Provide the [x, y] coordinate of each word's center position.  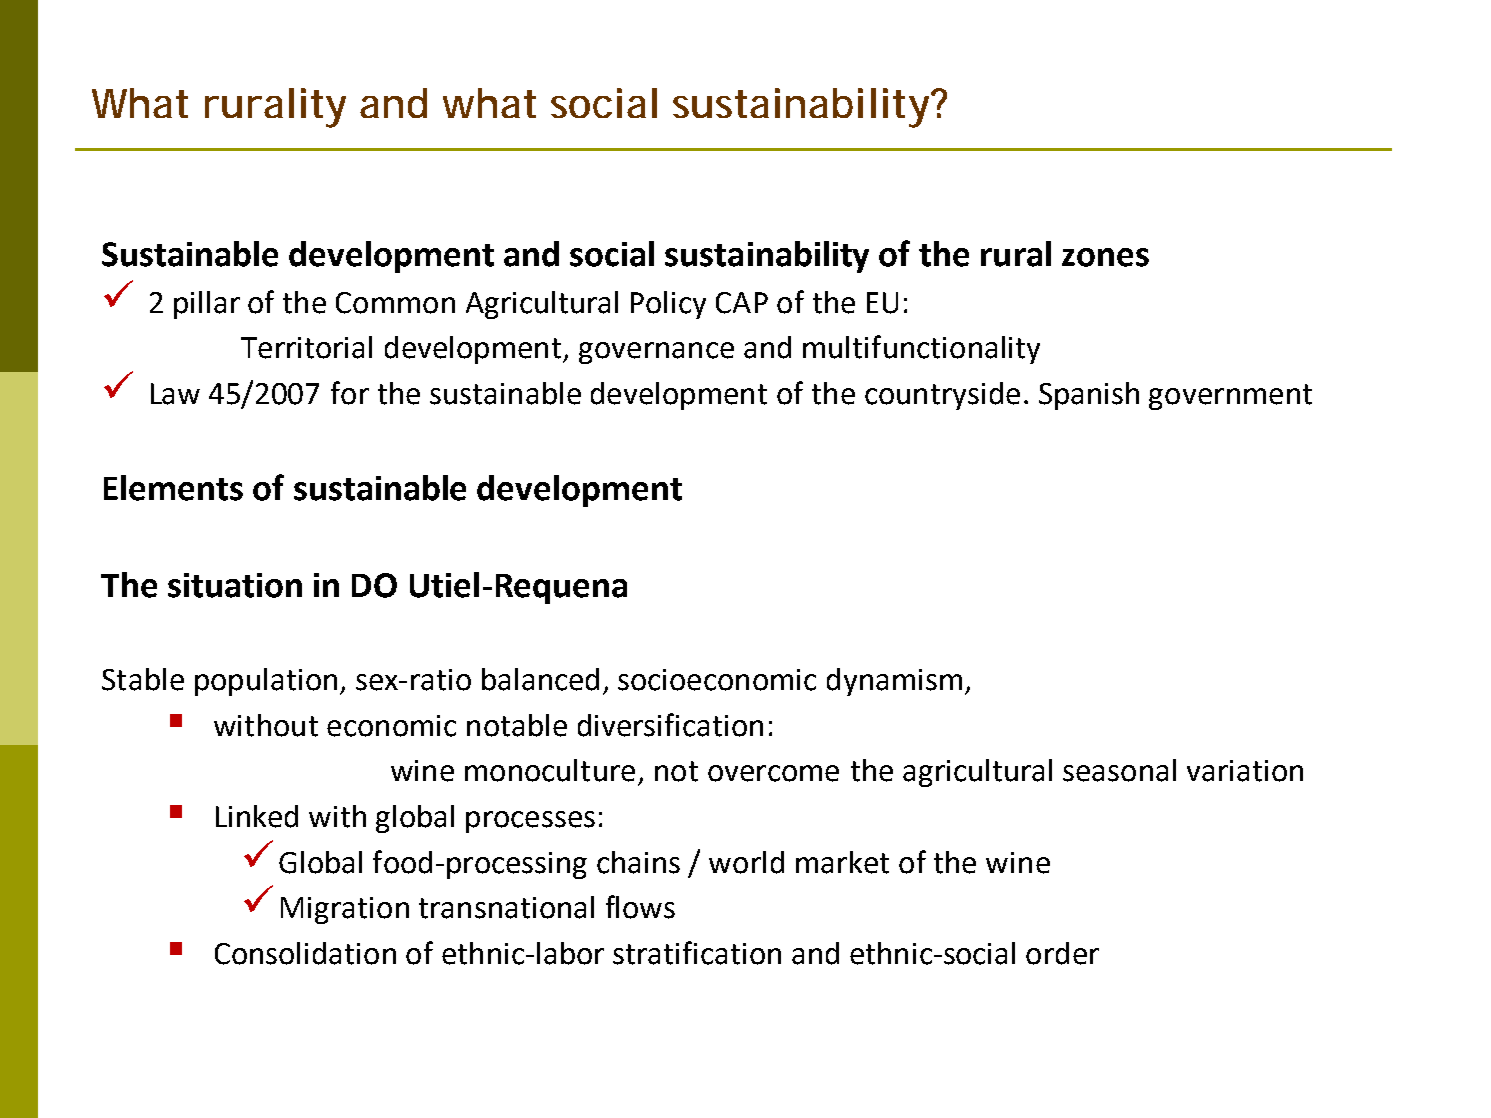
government [1230, 397]
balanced [540, 679]
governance [656, 353]
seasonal [1119, 770]
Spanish [1089, 396]
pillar [207, 305]
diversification [670, 725]
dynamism [894, 682]
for [350, 393]
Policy [668, 305]
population [266, 682]
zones [1105, 257]
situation [235, 585]
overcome [773, 773]
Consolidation [305, 953]
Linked [257, 816]
